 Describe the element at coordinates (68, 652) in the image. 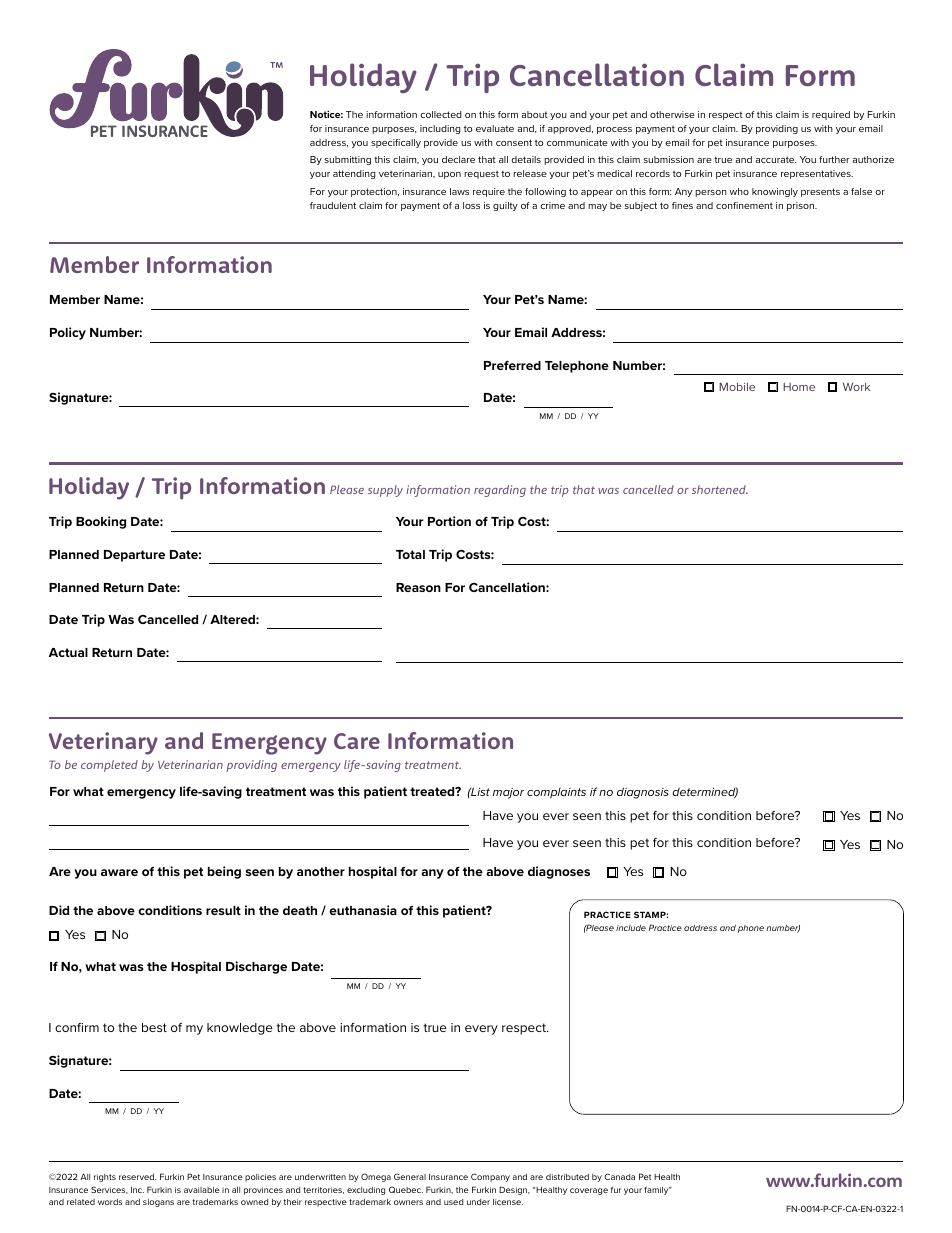

I see `Actual` at that location.
